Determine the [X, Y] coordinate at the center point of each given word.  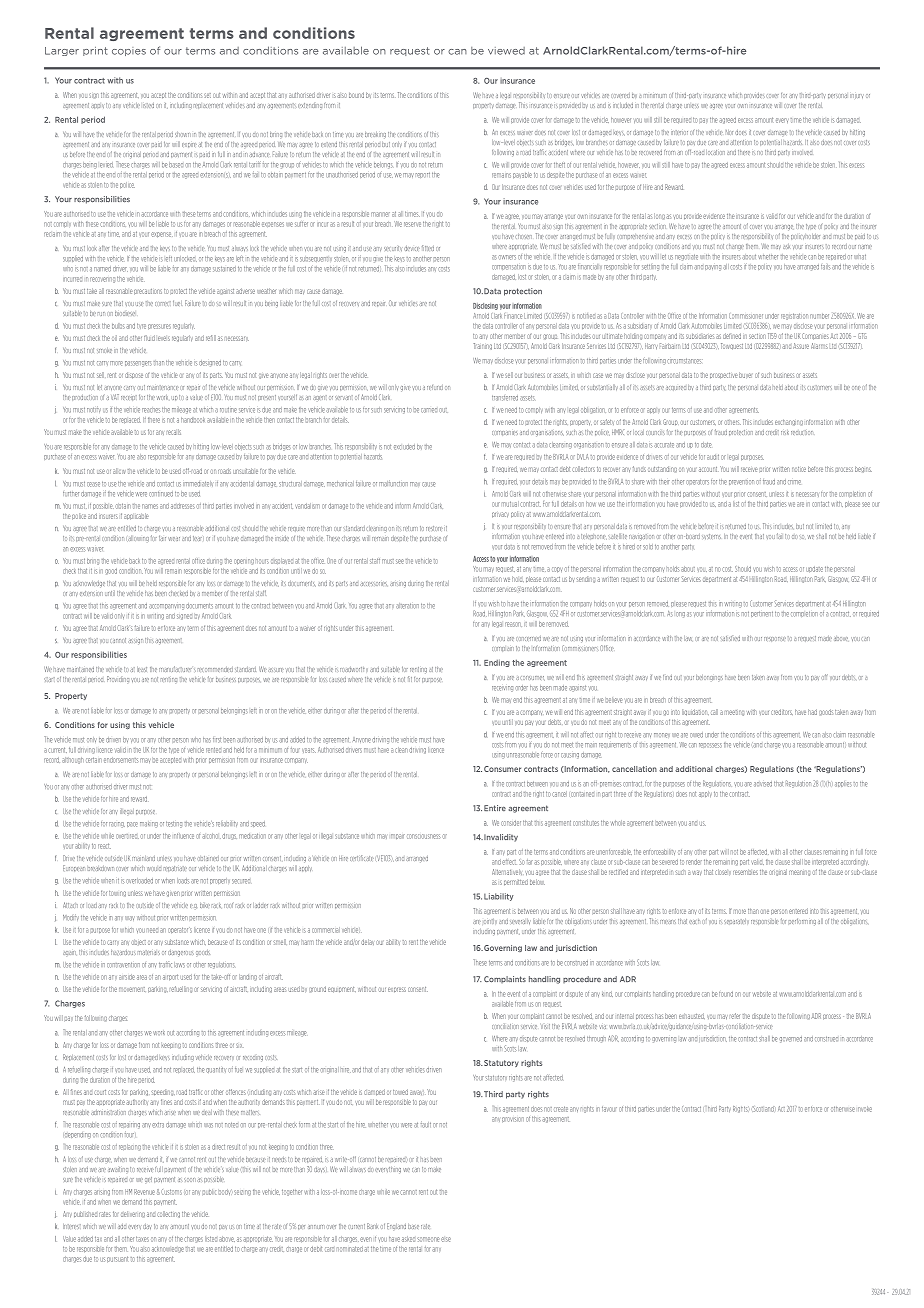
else [446, 1239]
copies [129, 51]
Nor [729, 132]
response [775, 639]
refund [435, 387]
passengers [138, 364]
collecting [168, 1214]
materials [149, 952]
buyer [745, 375]
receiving [502, 689]
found [726, 994]
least [142, 669]
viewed [506, 51]
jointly [490, 921]
